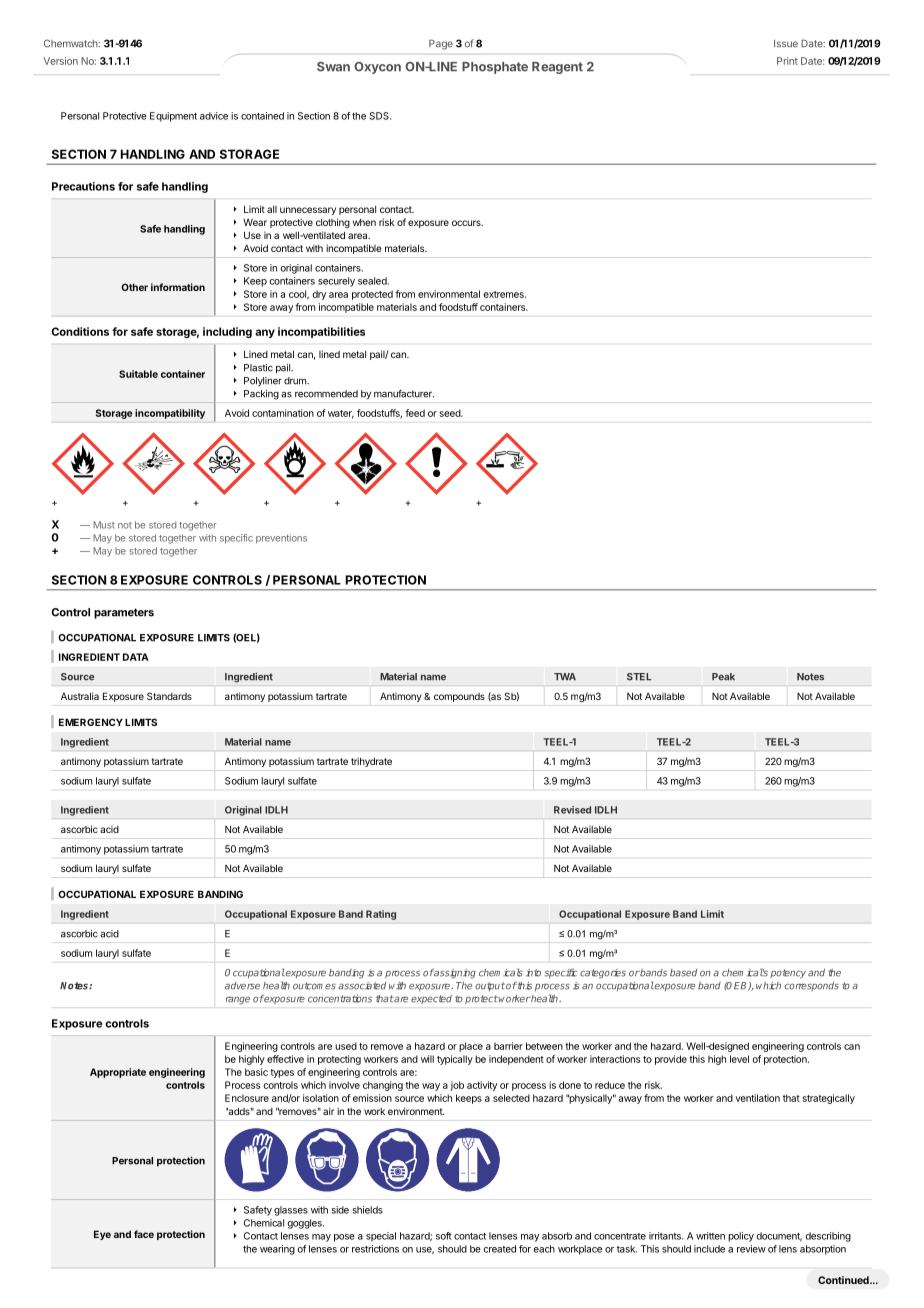  I want to click on Equipment, so click(173, 117).
